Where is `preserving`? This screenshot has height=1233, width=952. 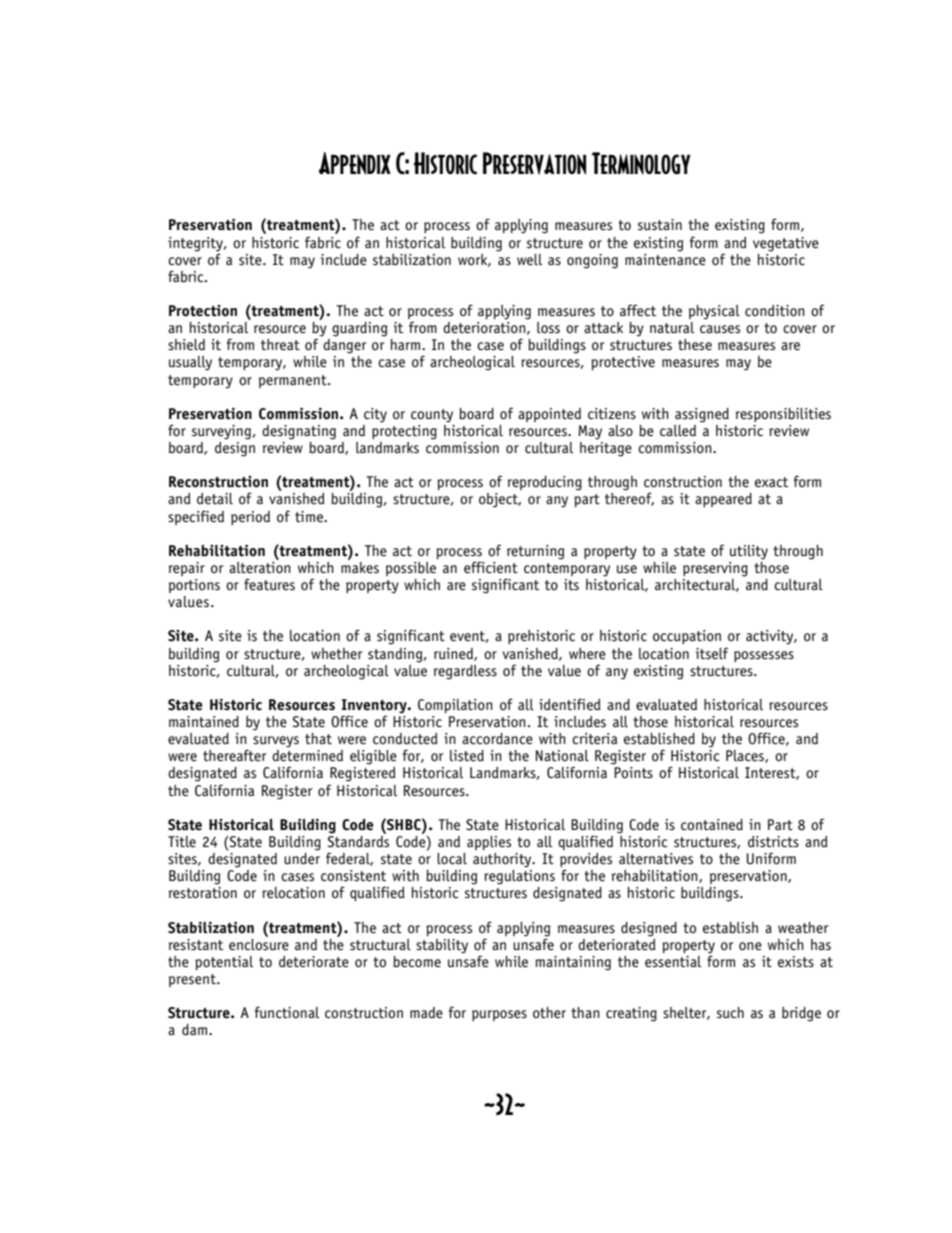 preserving is located at coordinates (715, 569).
